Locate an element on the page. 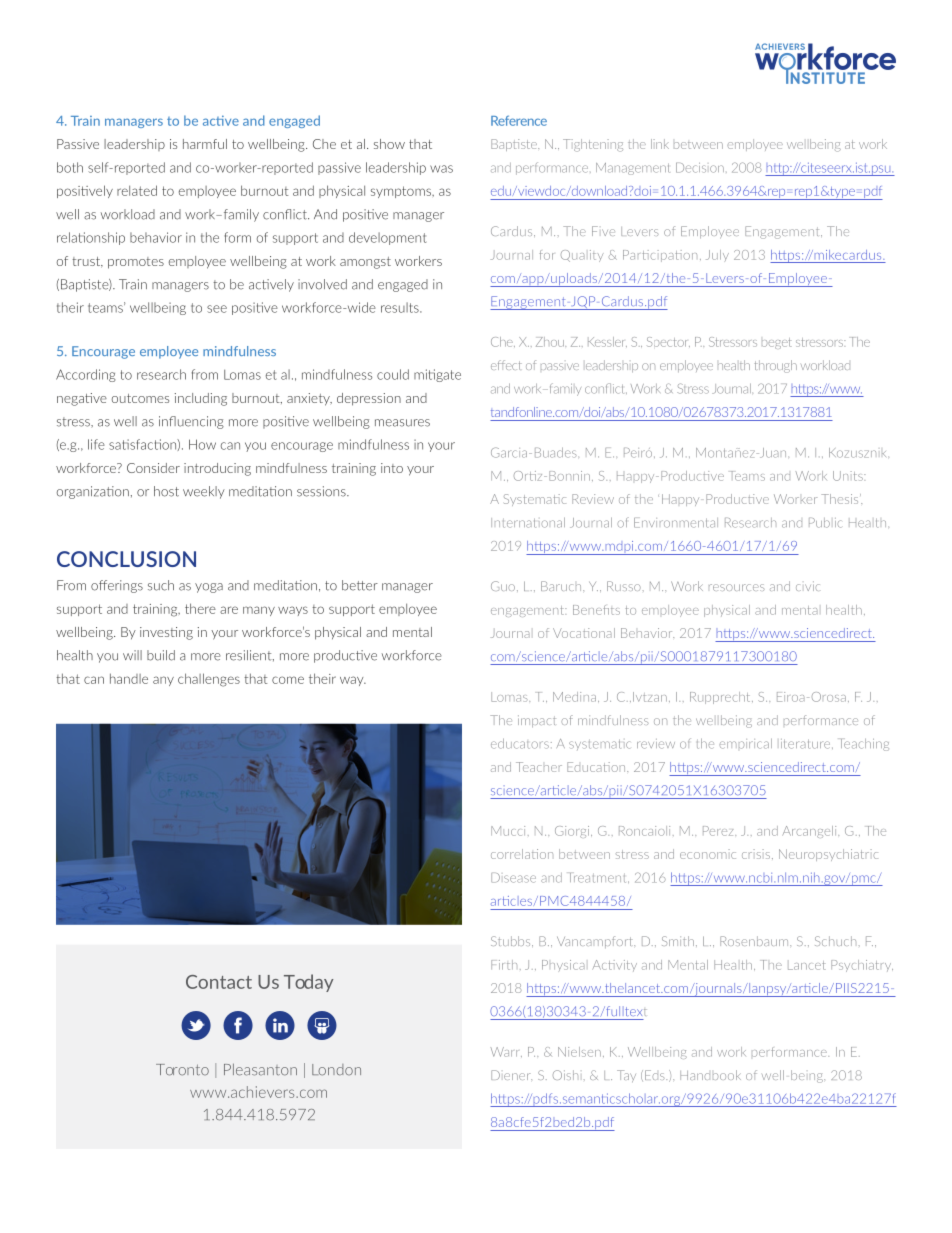 This page has height=1233, width=952. Toronto is located at coordinates (182, 1070).
